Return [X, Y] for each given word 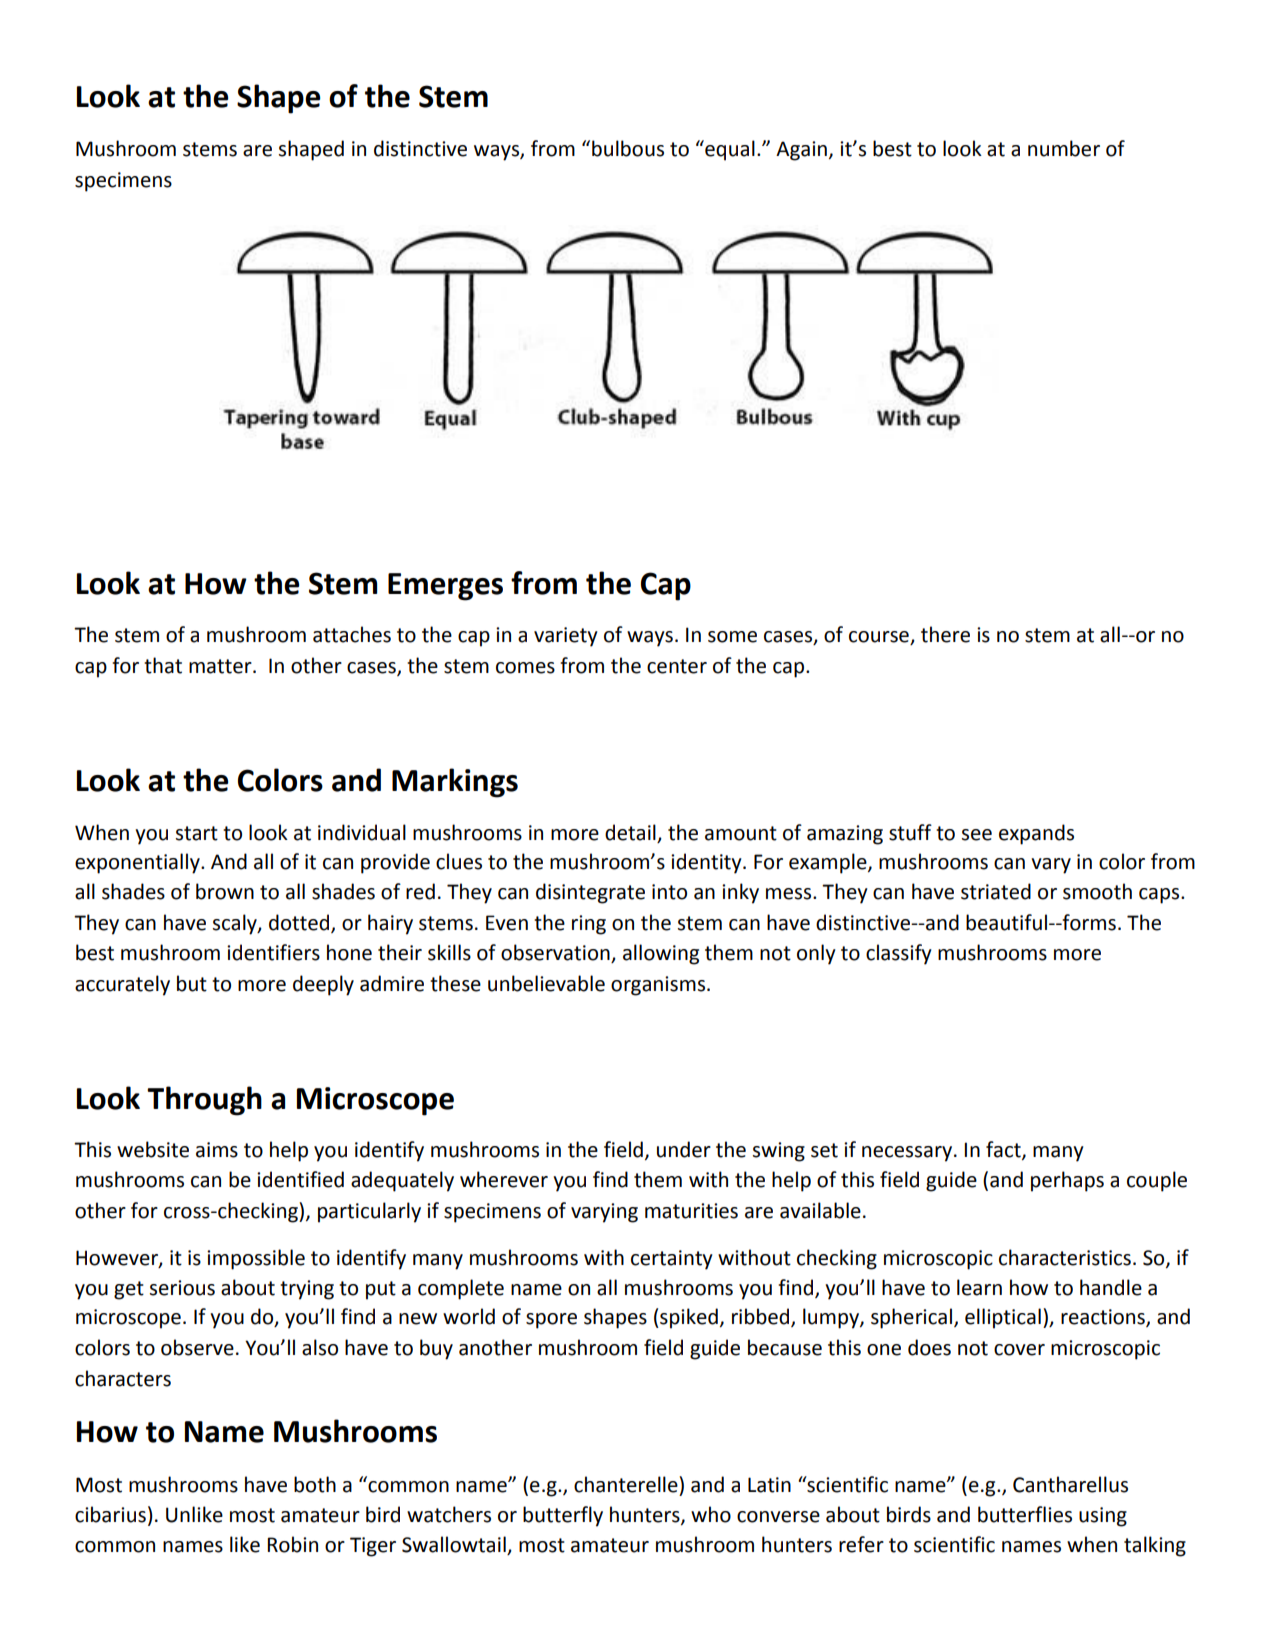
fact [1004, 1150]
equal [729, 150]
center [677, 666]
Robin [292, 1544]
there [945, 634]
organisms [659, 986]
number [1064, 148]
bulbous [628, 148]
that [163, 665]
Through [204, 1101]
